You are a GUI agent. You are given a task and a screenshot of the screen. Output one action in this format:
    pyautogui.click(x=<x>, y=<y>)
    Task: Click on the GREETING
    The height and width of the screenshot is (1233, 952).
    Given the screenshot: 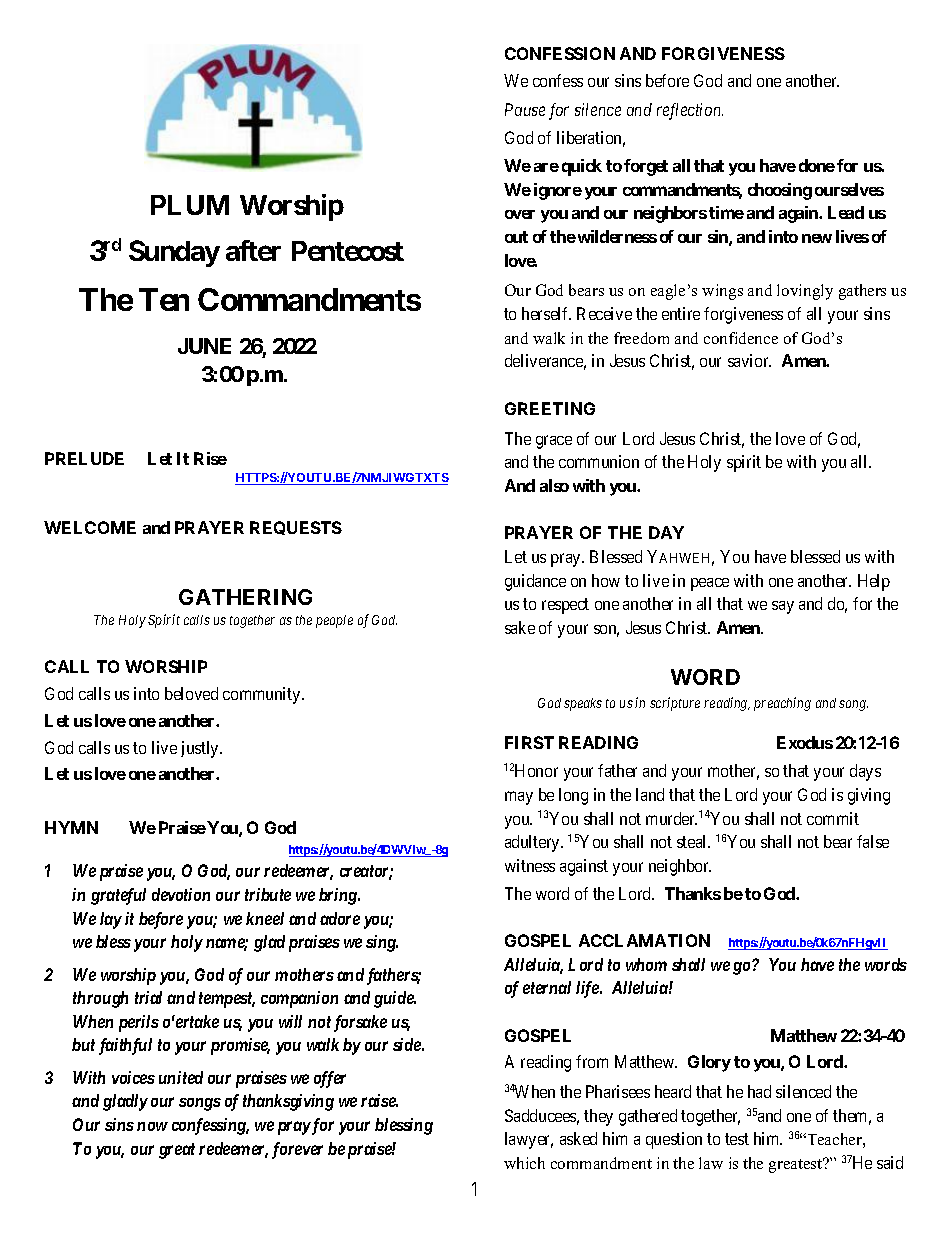 What is the action you would take?
    pyautogui.click(x=550, y=408)
